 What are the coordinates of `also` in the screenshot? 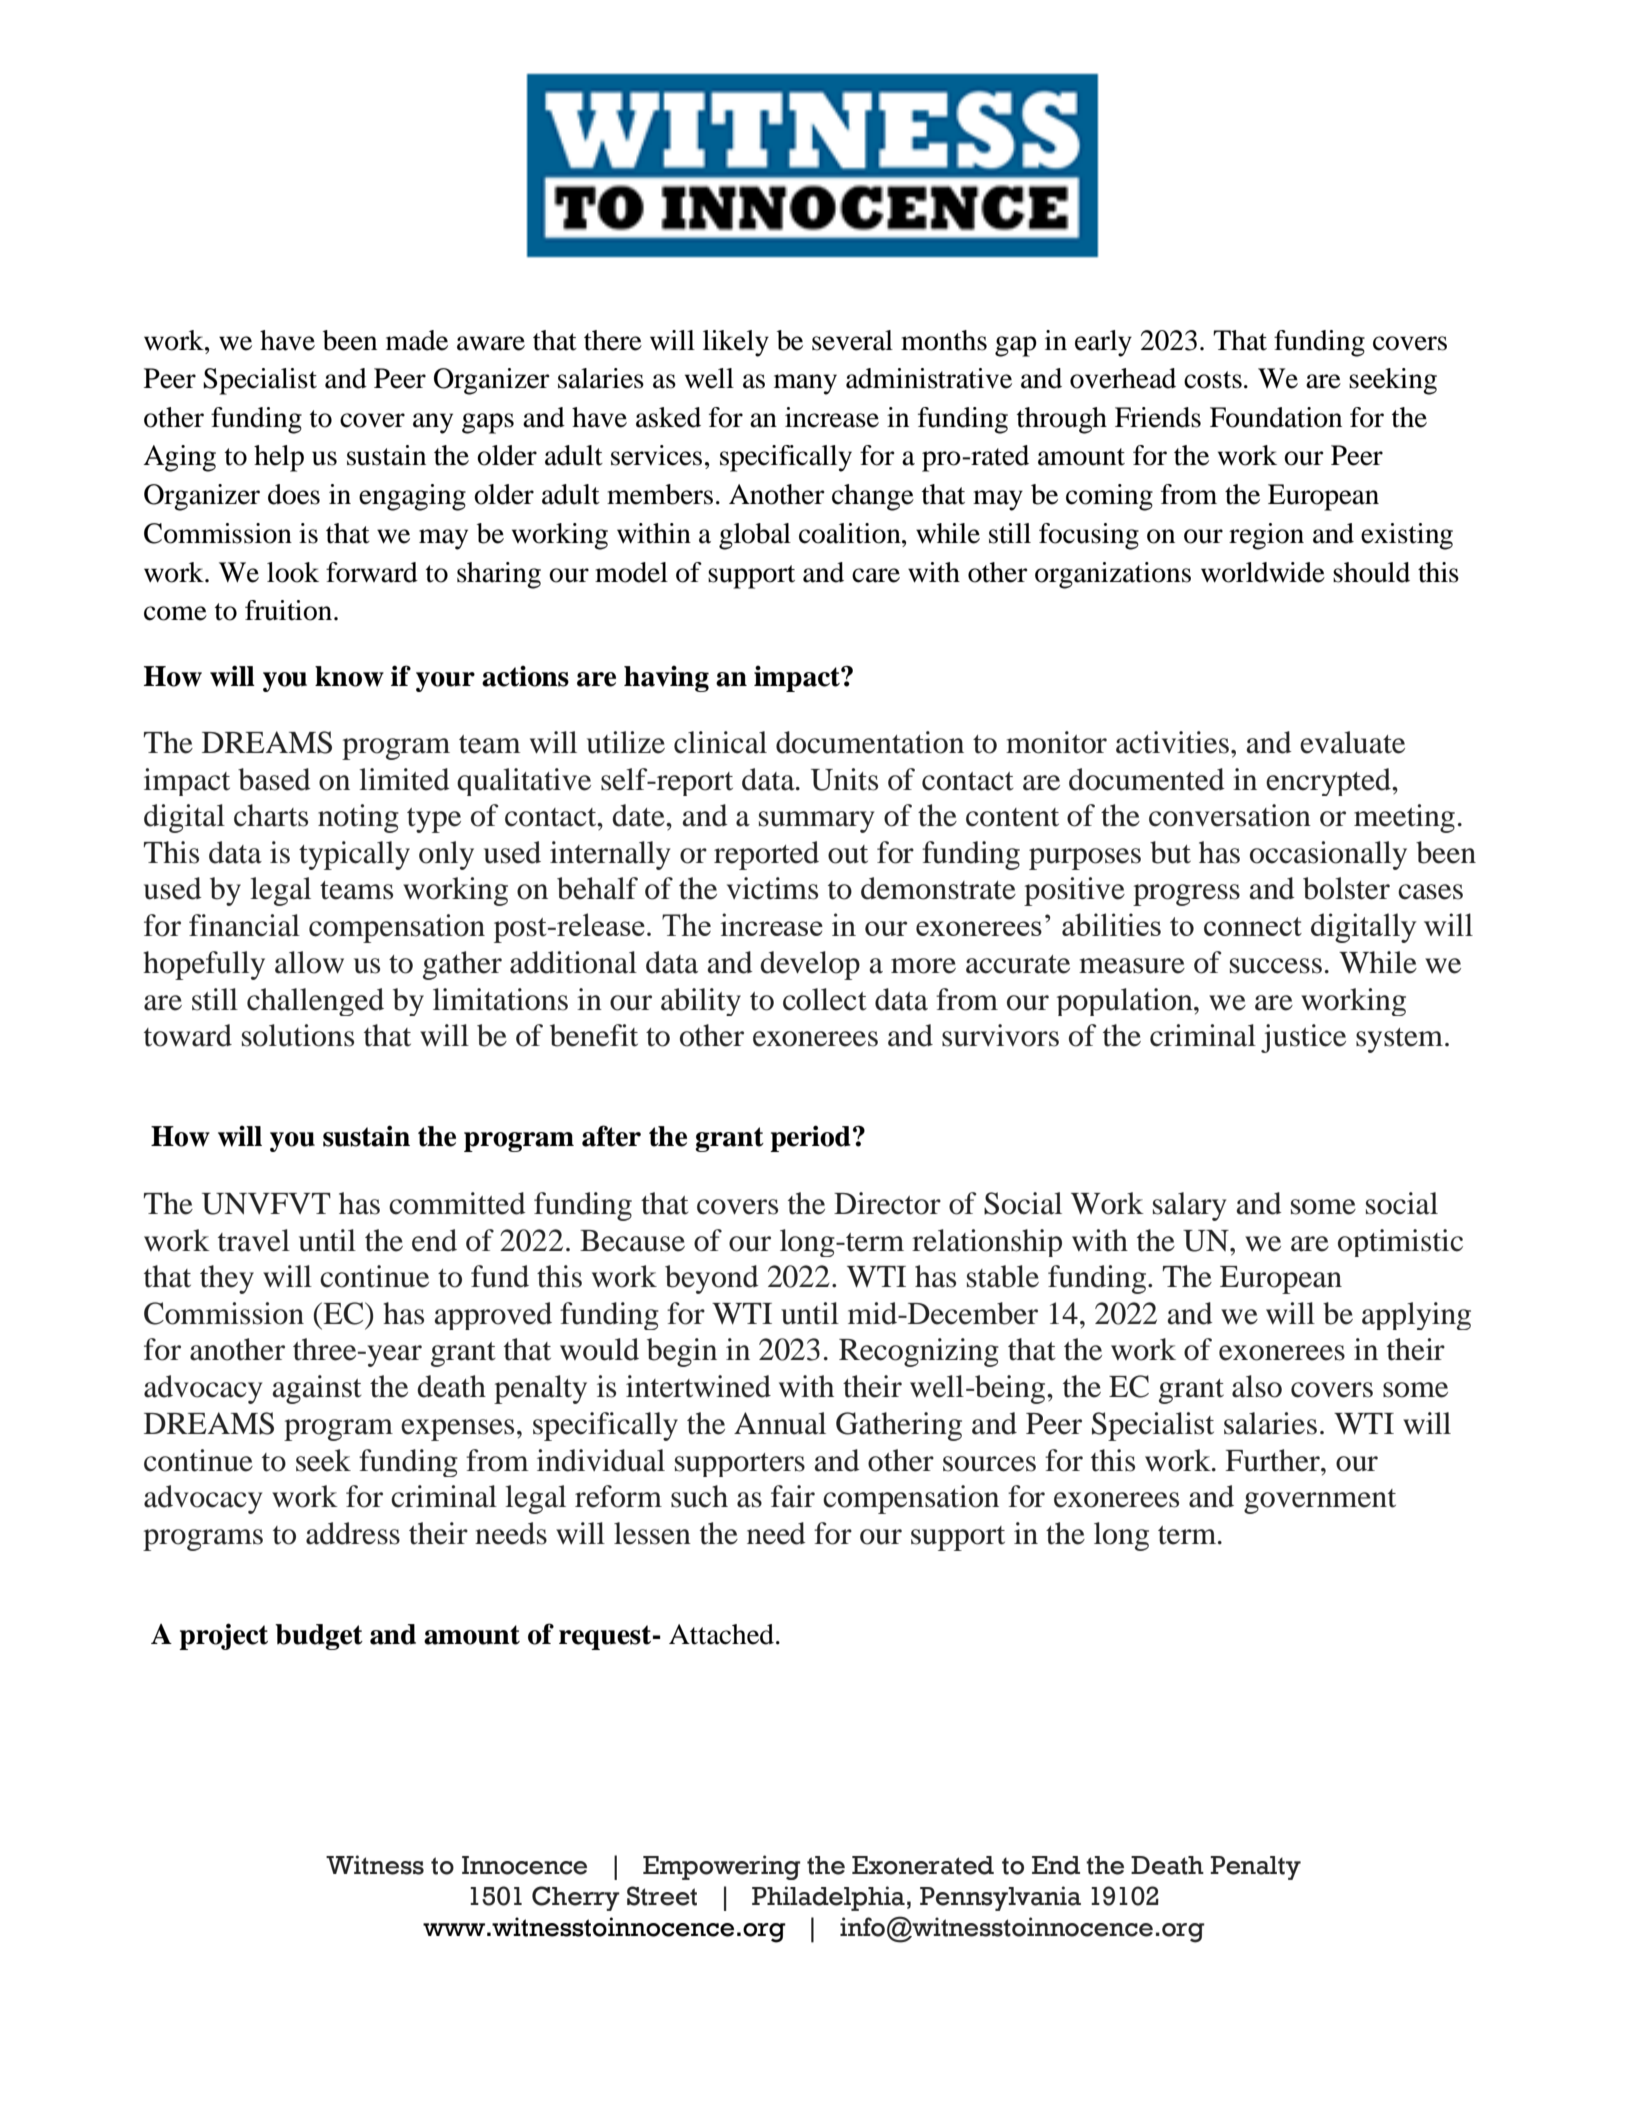 It's located at (1257, 1386).
